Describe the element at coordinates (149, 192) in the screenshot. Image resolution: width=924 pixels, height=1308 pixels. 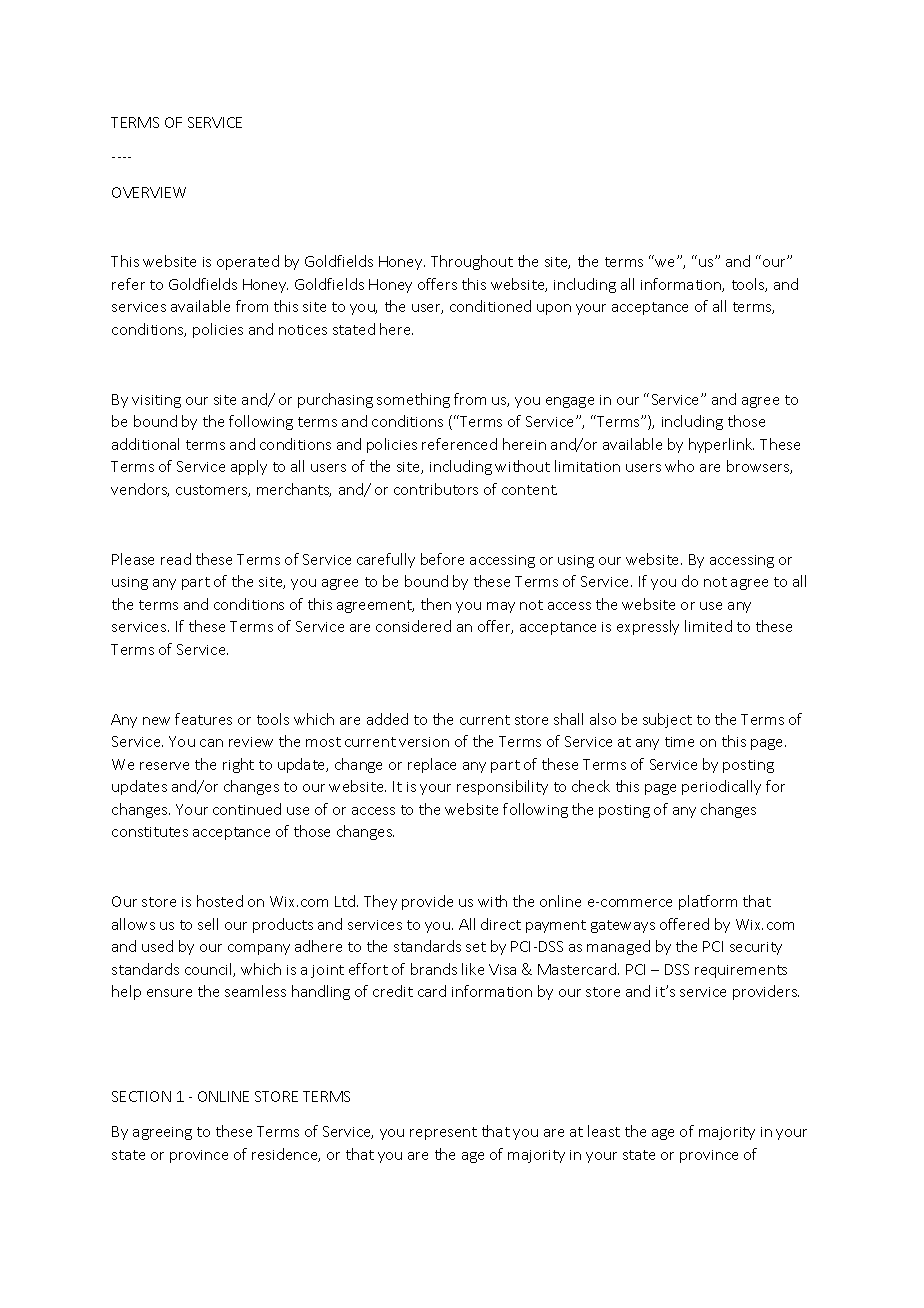
I see `OVERVIEW` at that location.
